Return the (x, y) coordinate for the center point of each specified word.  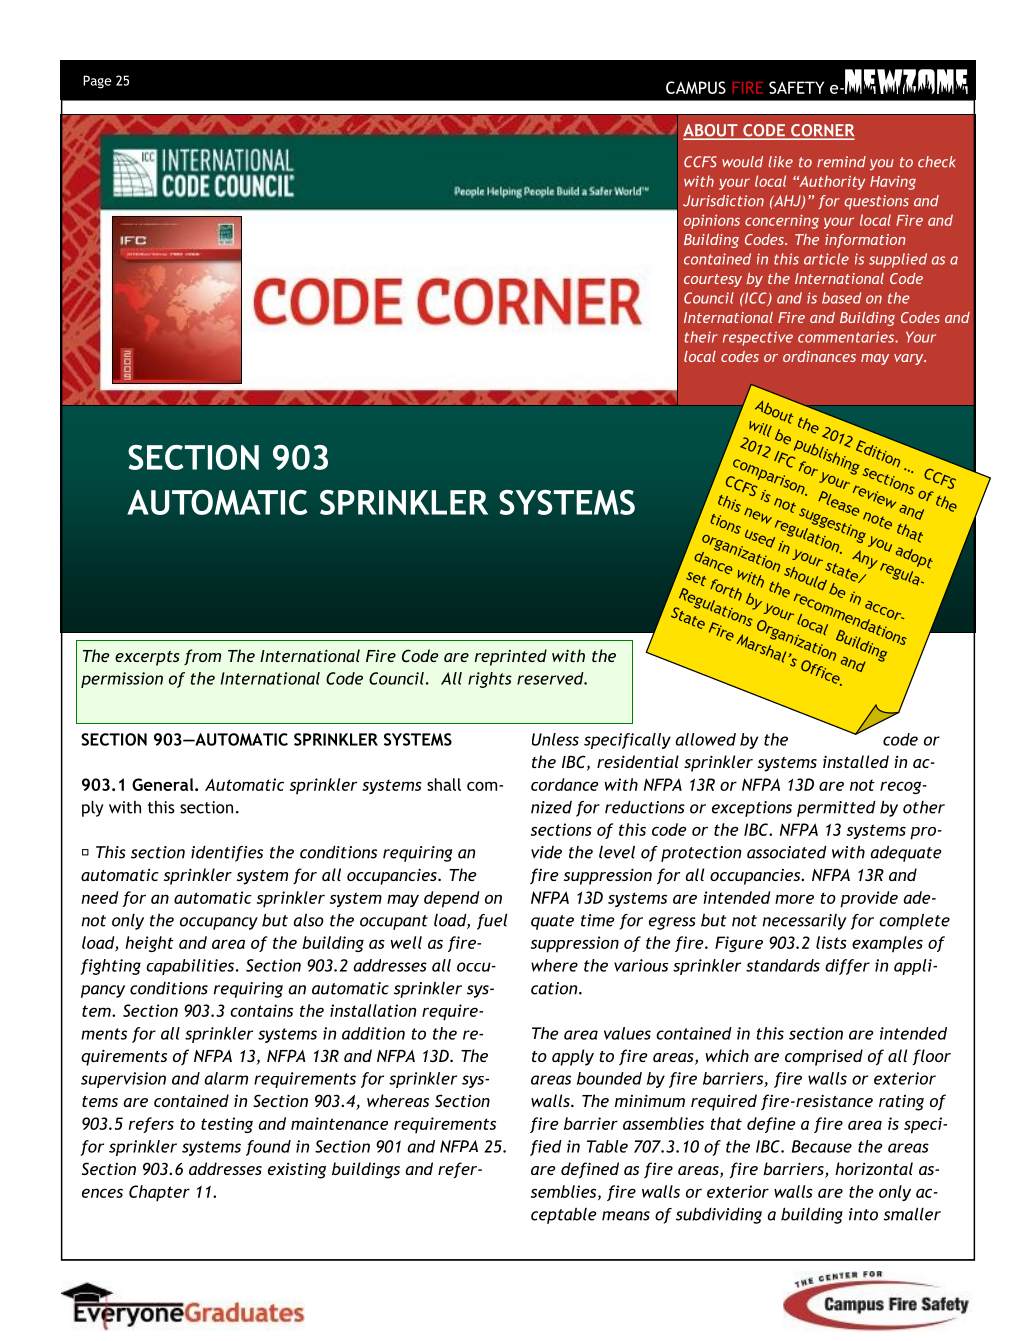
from (202, 657)
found (268, 1148)
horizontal (874, 1168)
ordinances (819, 356)
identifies (227, 854)
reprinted (511, 657)
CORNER (822, 131)
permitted (836, 809)
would (742, 162)
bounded (609, 1078)
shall (444, 784)
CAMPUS (696, 87)
